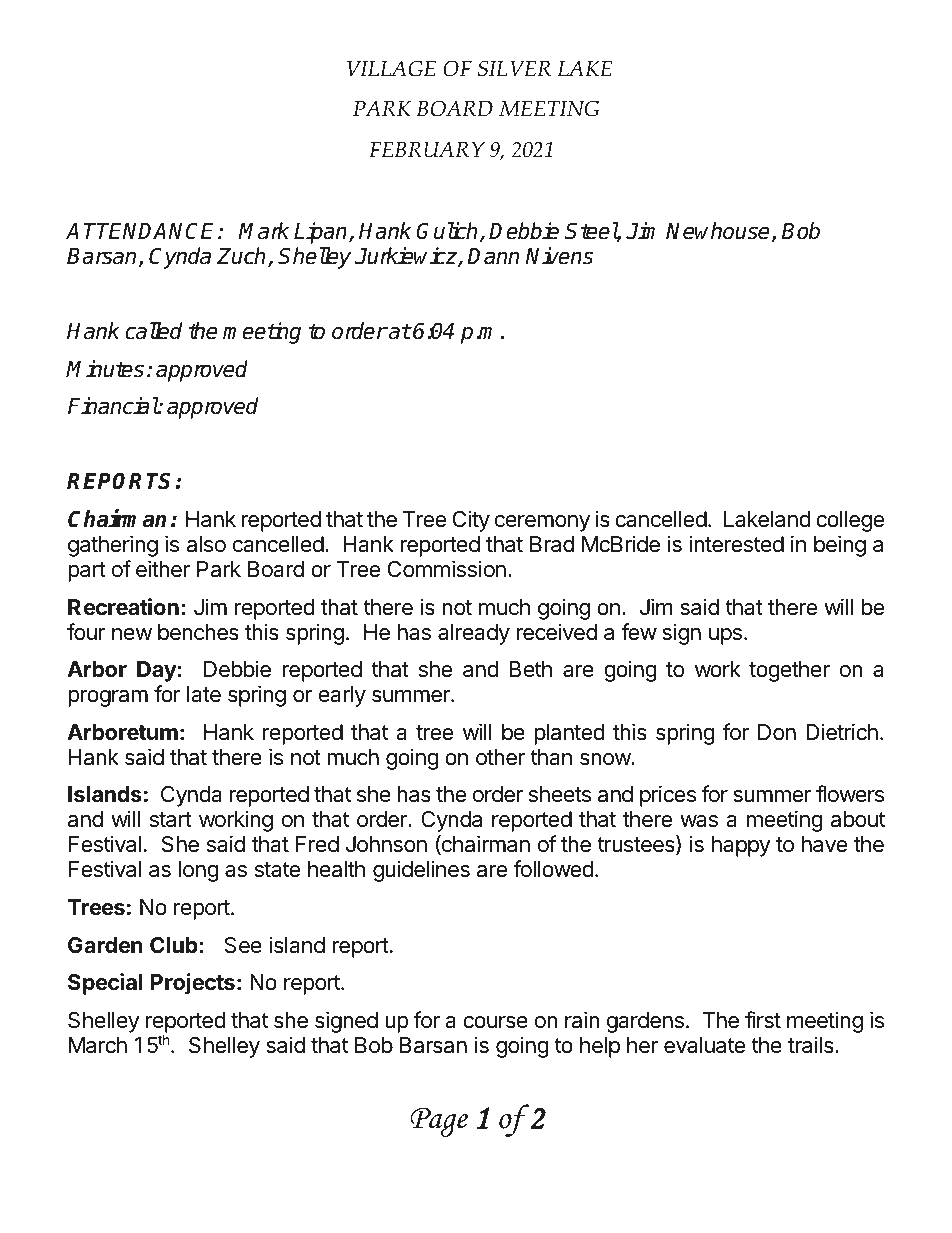 This document has width=952, height=1233. What do you see at coordinates (812, 1045) in the document?
I see `trails` at bounding box center [812, 1045].
